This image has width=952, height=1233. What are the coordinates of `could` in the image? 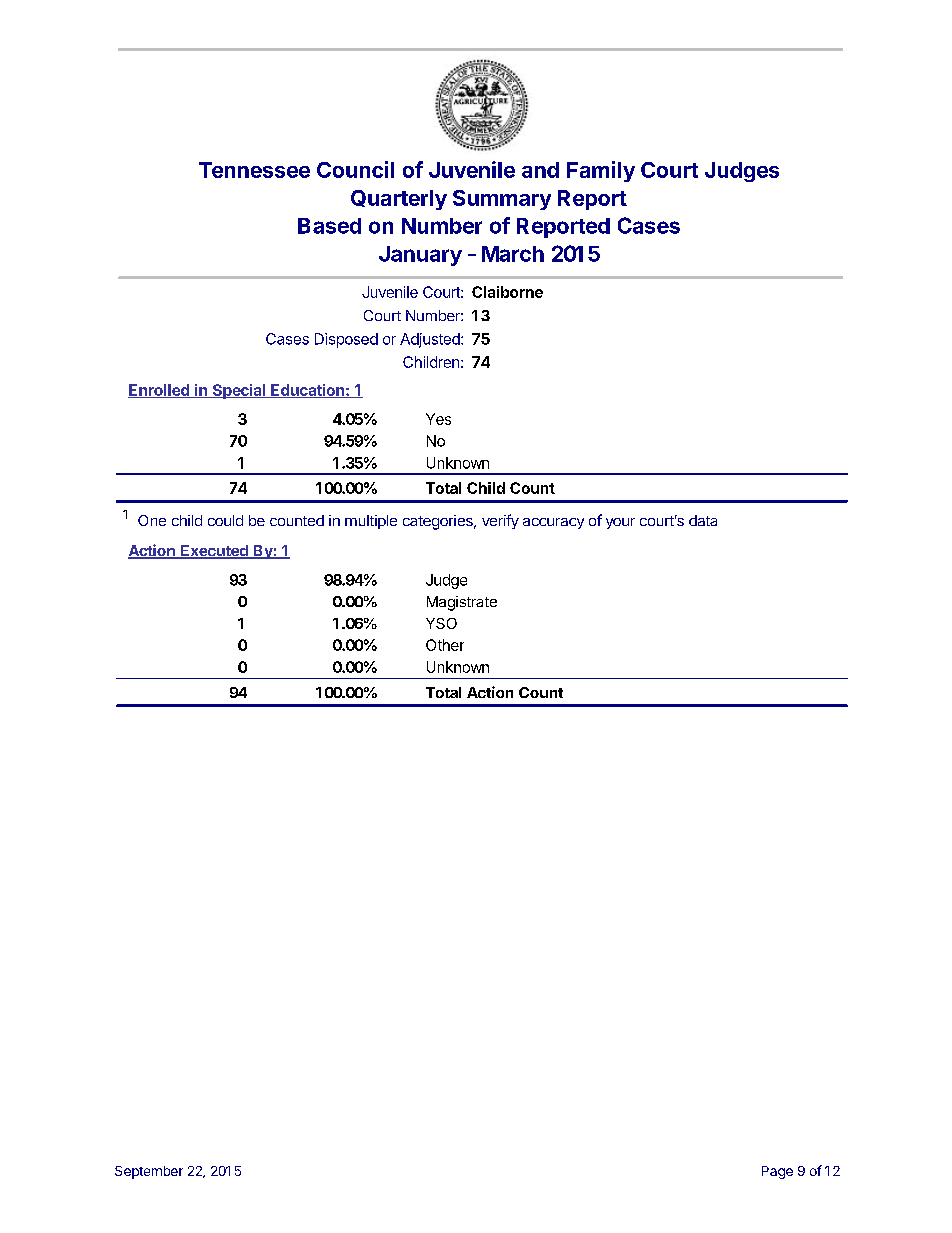 It's located at (225, 520).
